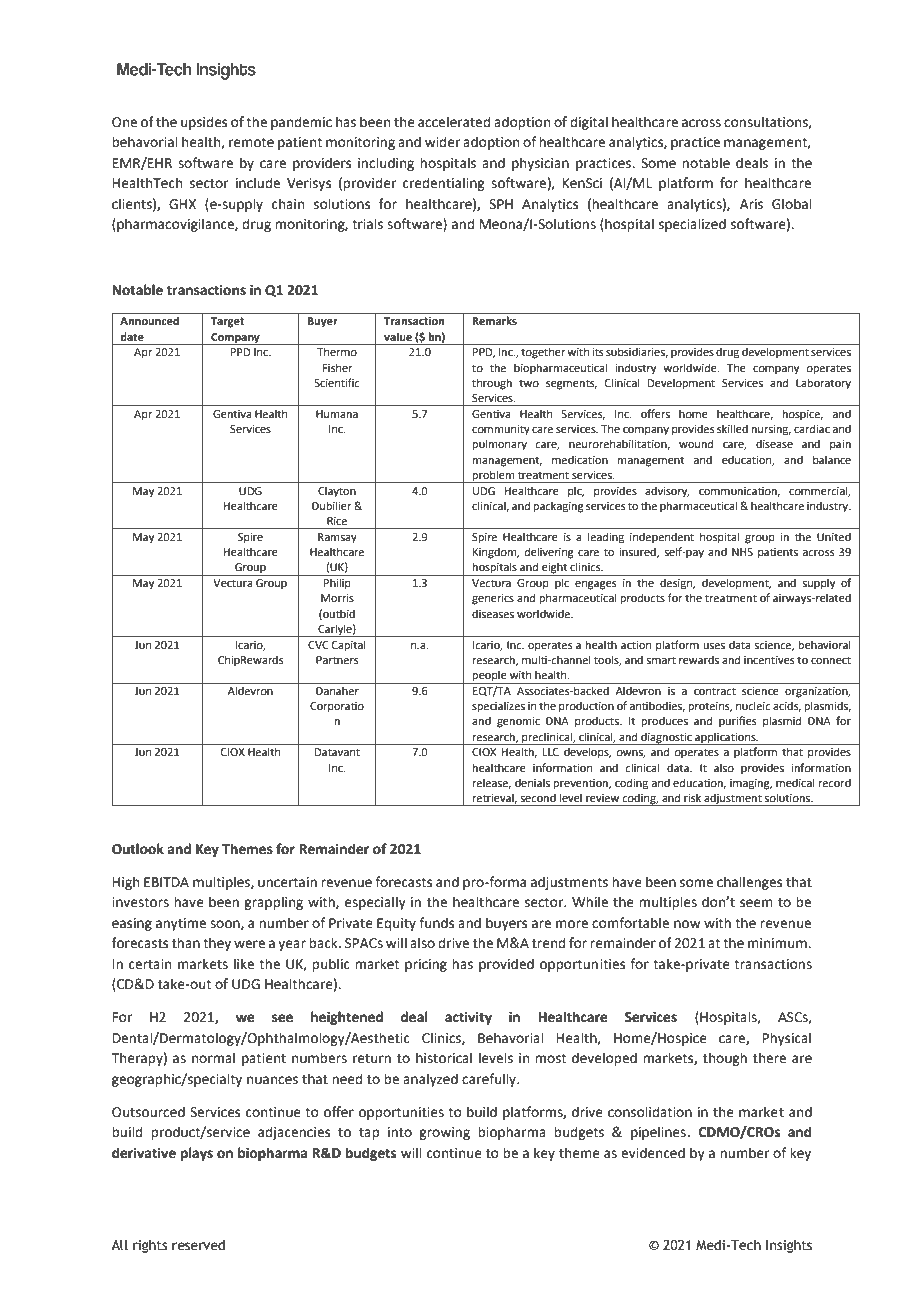 Image resolution: width=924 pixels, height=1308 pixels. What do you see at coordinates (436, 923) in the screenshot?
I see `funds` at bounding box center [436, 923].
